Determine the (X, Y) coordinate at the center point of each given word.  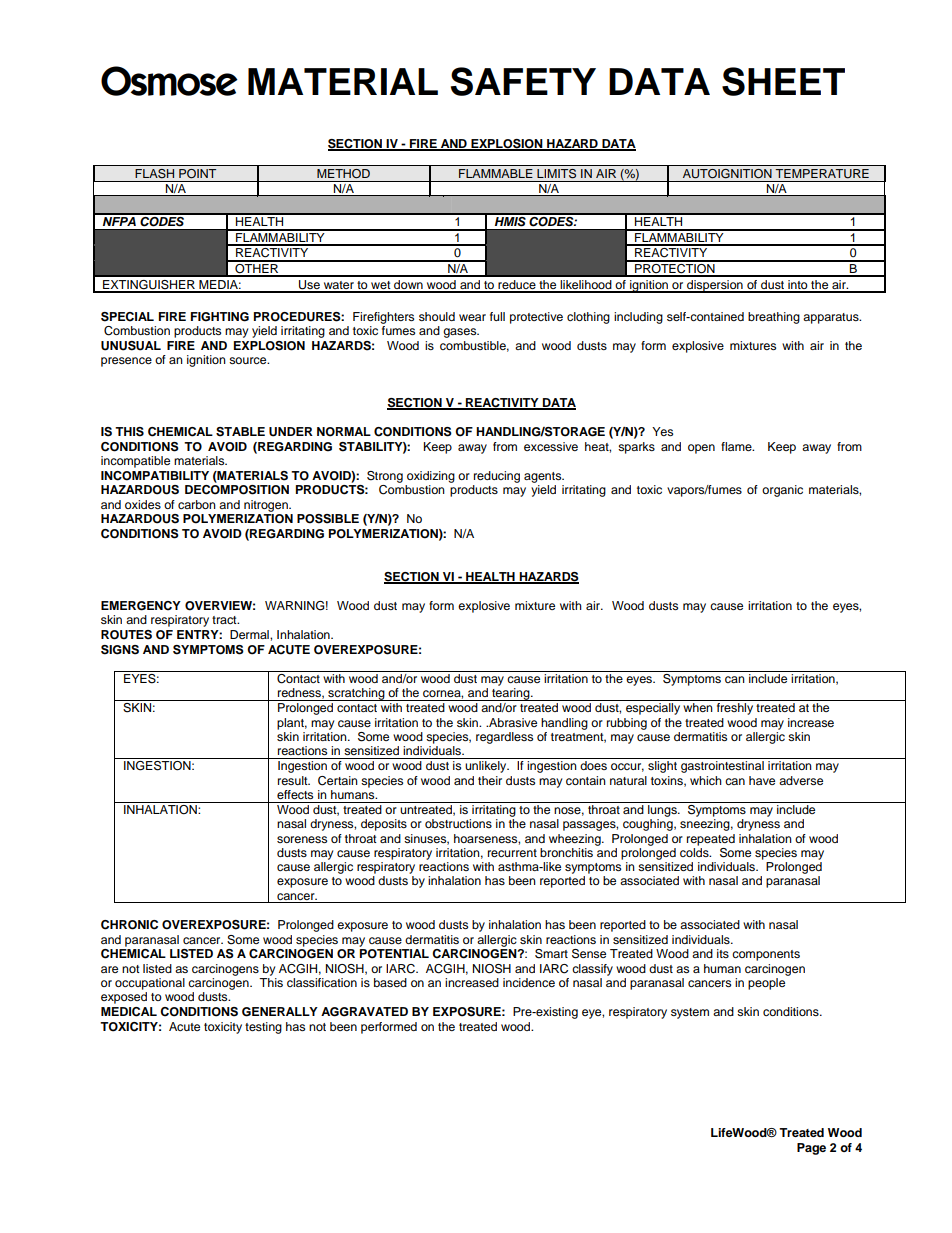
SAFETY (523, 81)
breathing (774, 318)
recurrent (512, 853)
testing (263, 1028)
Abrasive (512, 722)
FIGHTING (220, 317)
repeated (711, 840)
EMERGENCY (141, 606)
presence (126, 362)
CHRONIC (129, 925)
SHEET (783, 81)
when (698, 707)
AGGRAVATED (364, 1012)
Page (811, 1149)
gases (461, 333)
